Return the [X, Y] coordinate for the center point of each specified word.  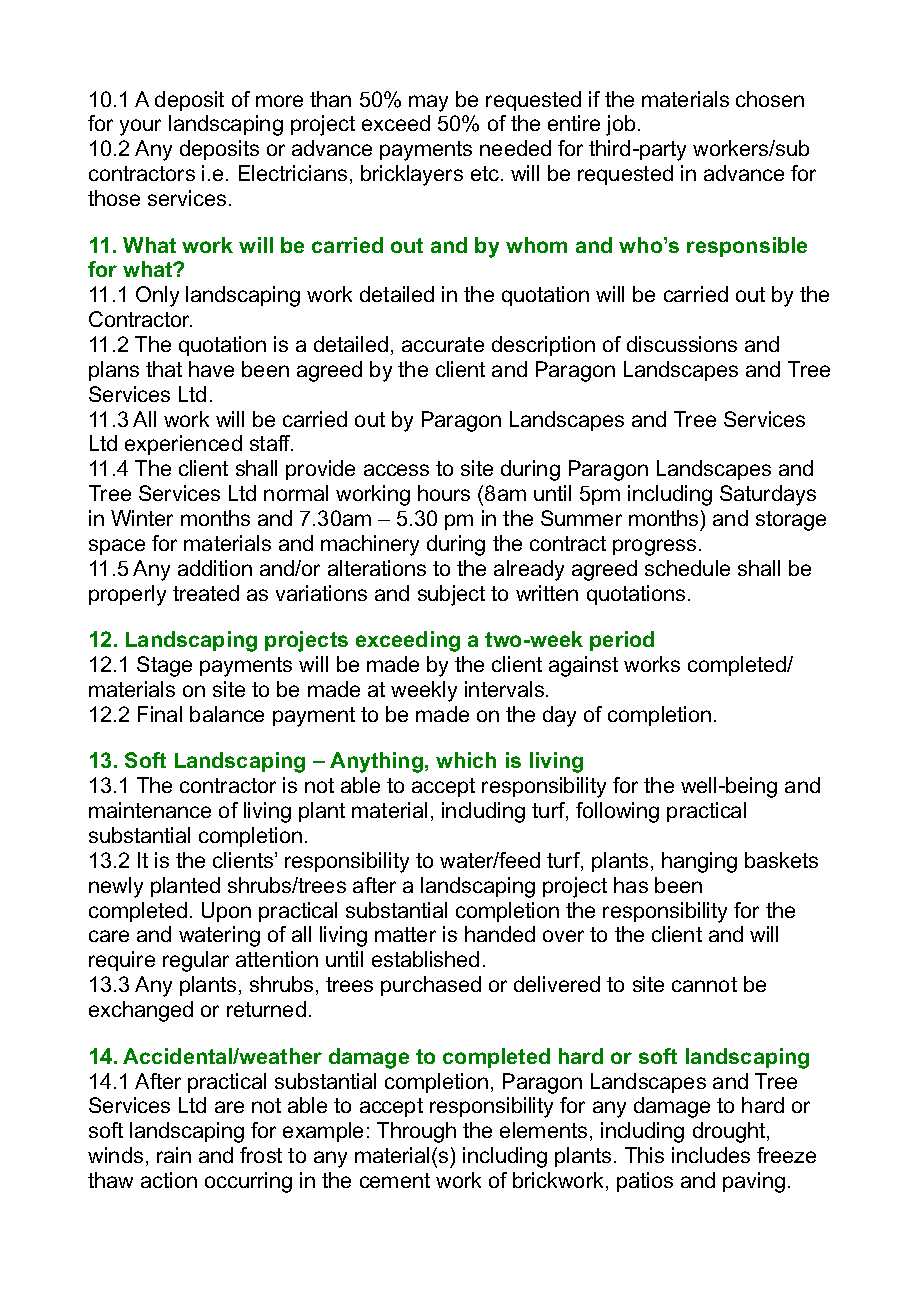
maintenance [150, 810]
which [466, 760]
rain [174, 1155]
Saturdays [768, 495]
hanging [699, 862]
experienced [183, 445]
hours [444, 493]
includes [711, 1155]
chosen [770, 99]
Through [416, 1132]
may [428, 103]
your [140, 127]
